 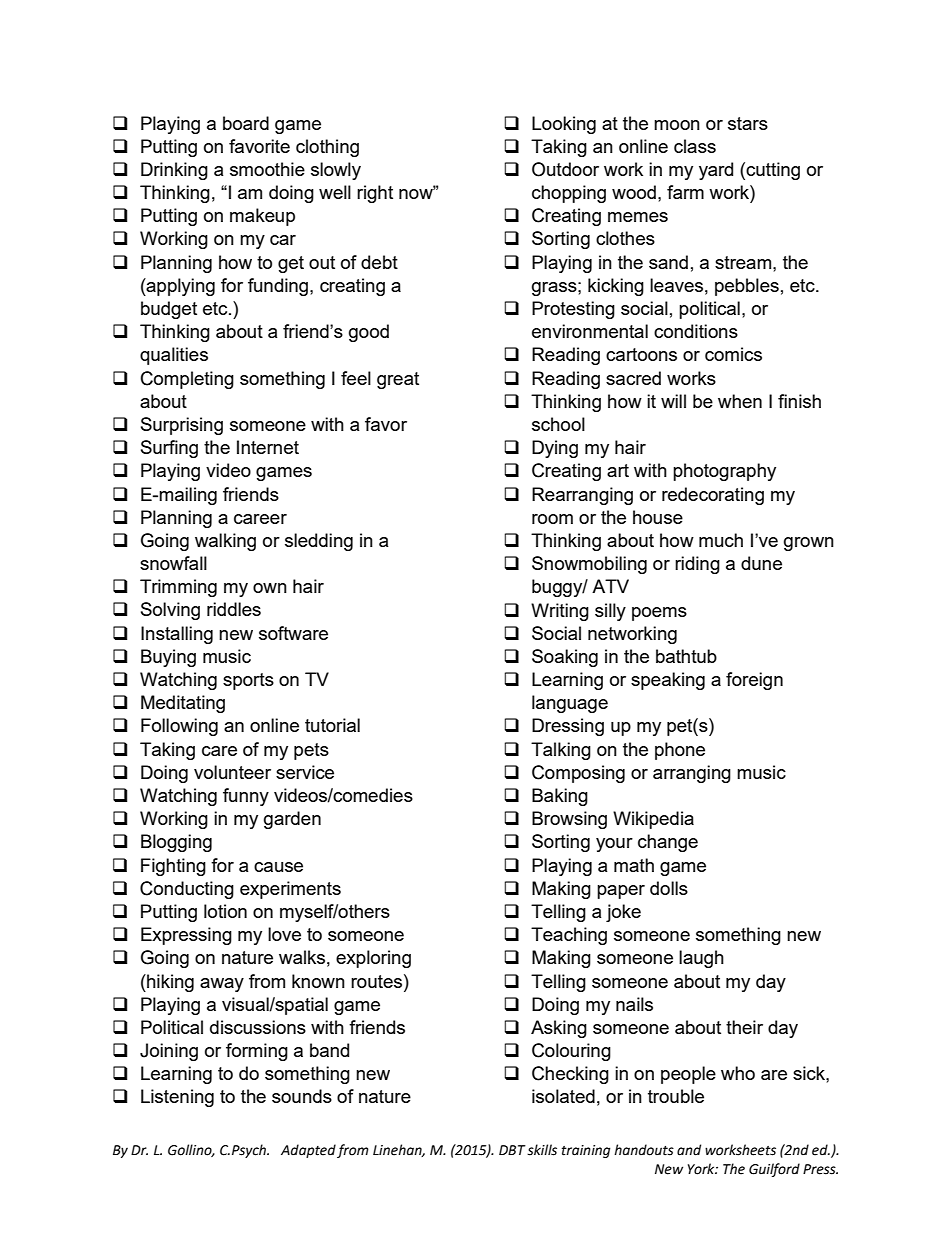 I want to click on DBT, so click(x=512, y=1150).
